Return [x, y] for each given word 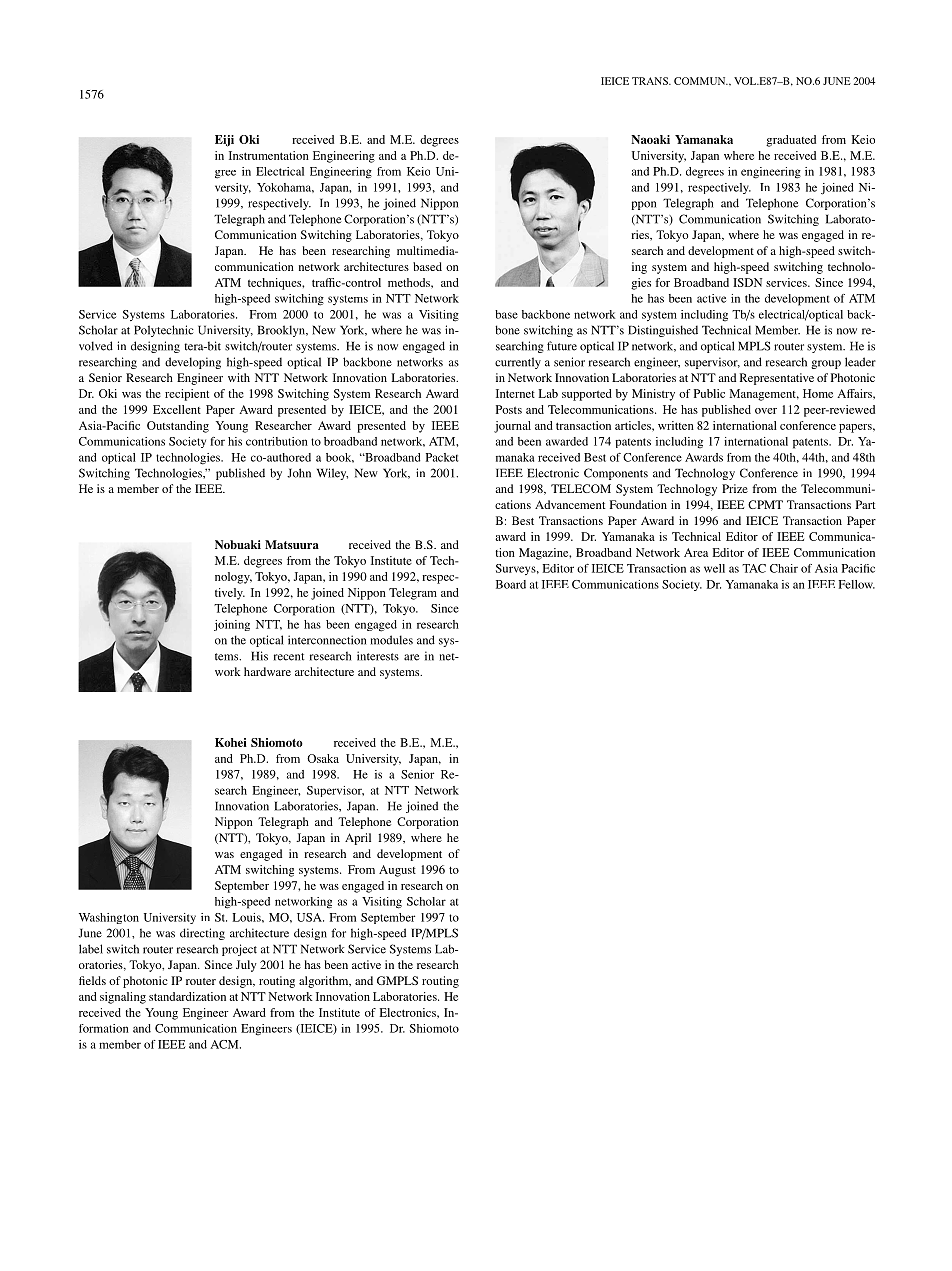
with [239, 377]
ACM [225, 1044]
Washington [109, 918]
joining [232, 625]
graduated [791, 141]
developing [193, 363]
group [826, 364]
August [397, 871]
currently [518, 363]
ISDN [747, 282]
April [358, 839]
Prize [735, 488]
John [299, 473]
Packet [442, 457]
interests [378, 656]
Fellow [856, 584]
